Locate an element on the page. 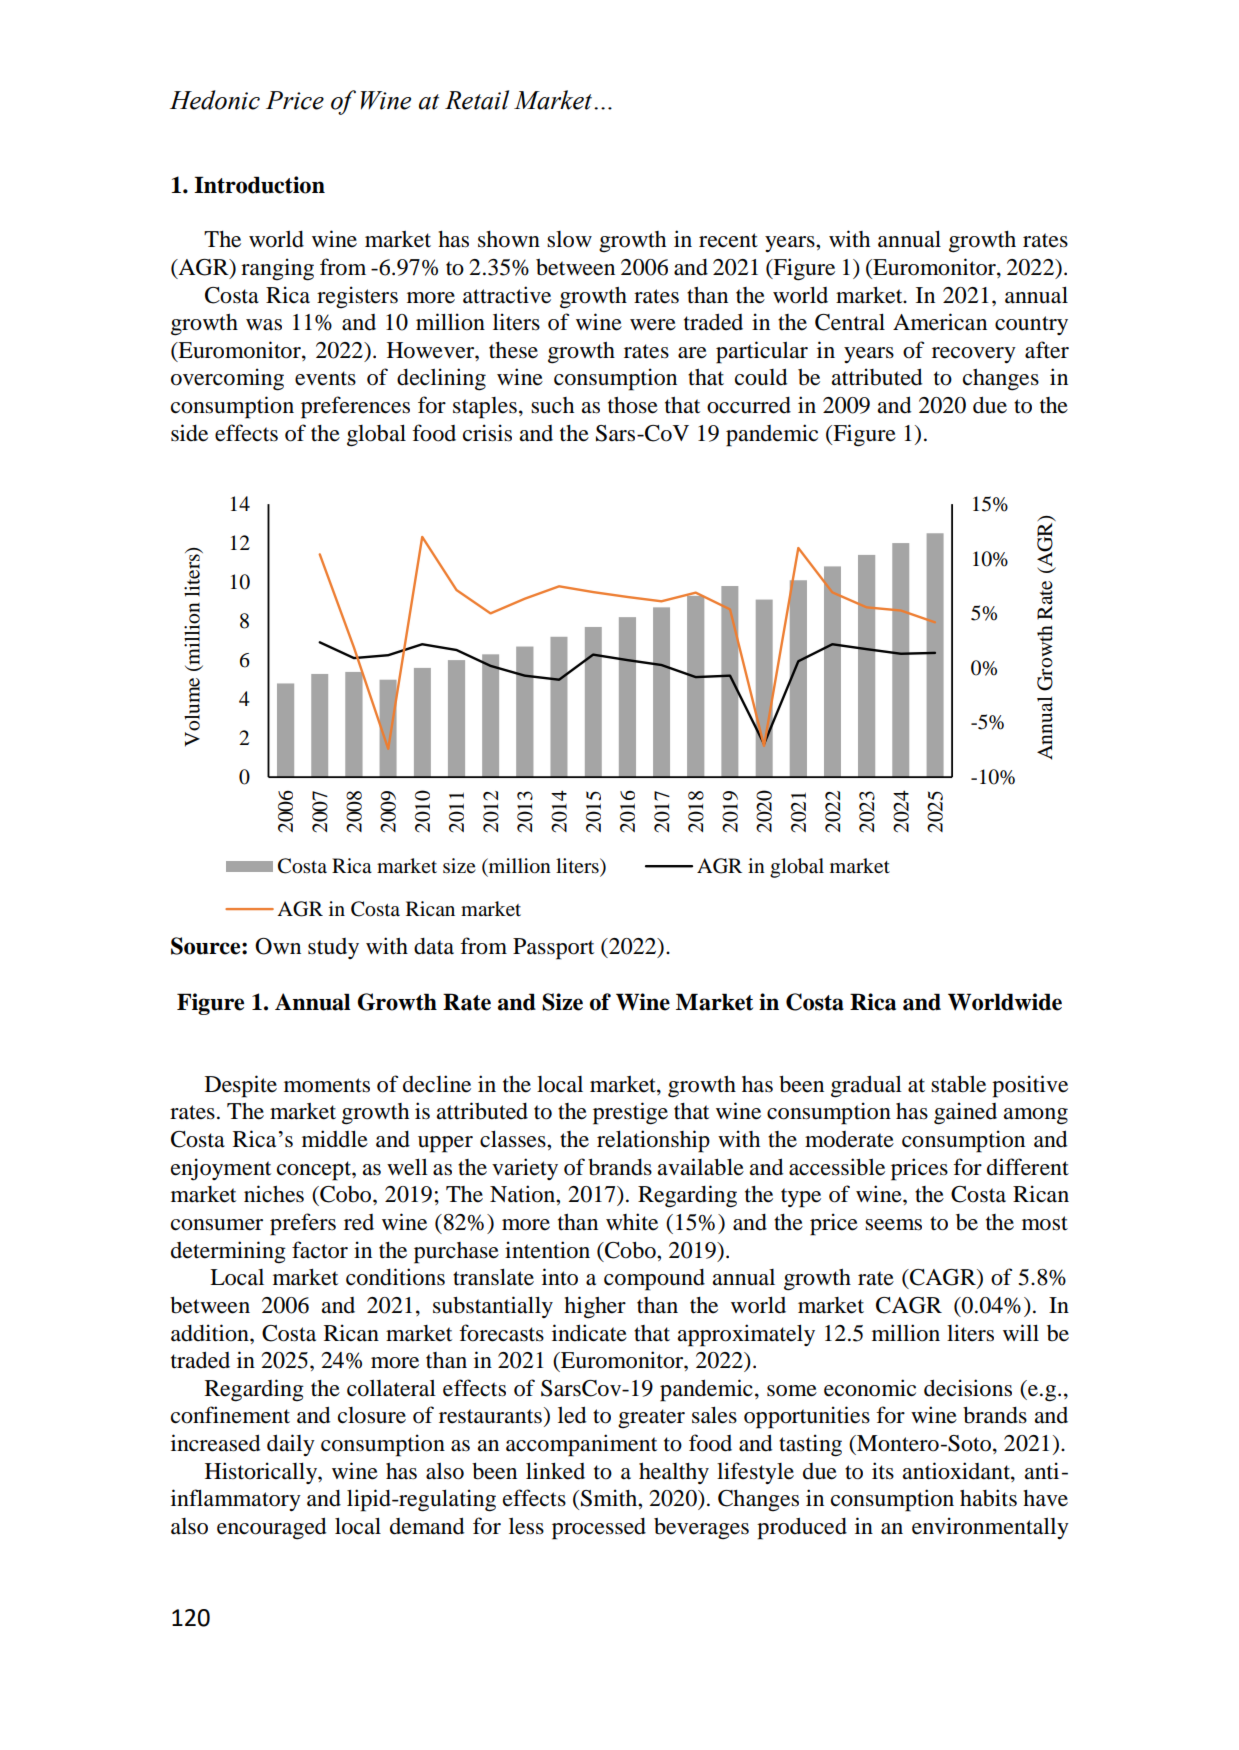 The width and height of the document is (1239, 1750). study is located at coordinates (333, 948).
